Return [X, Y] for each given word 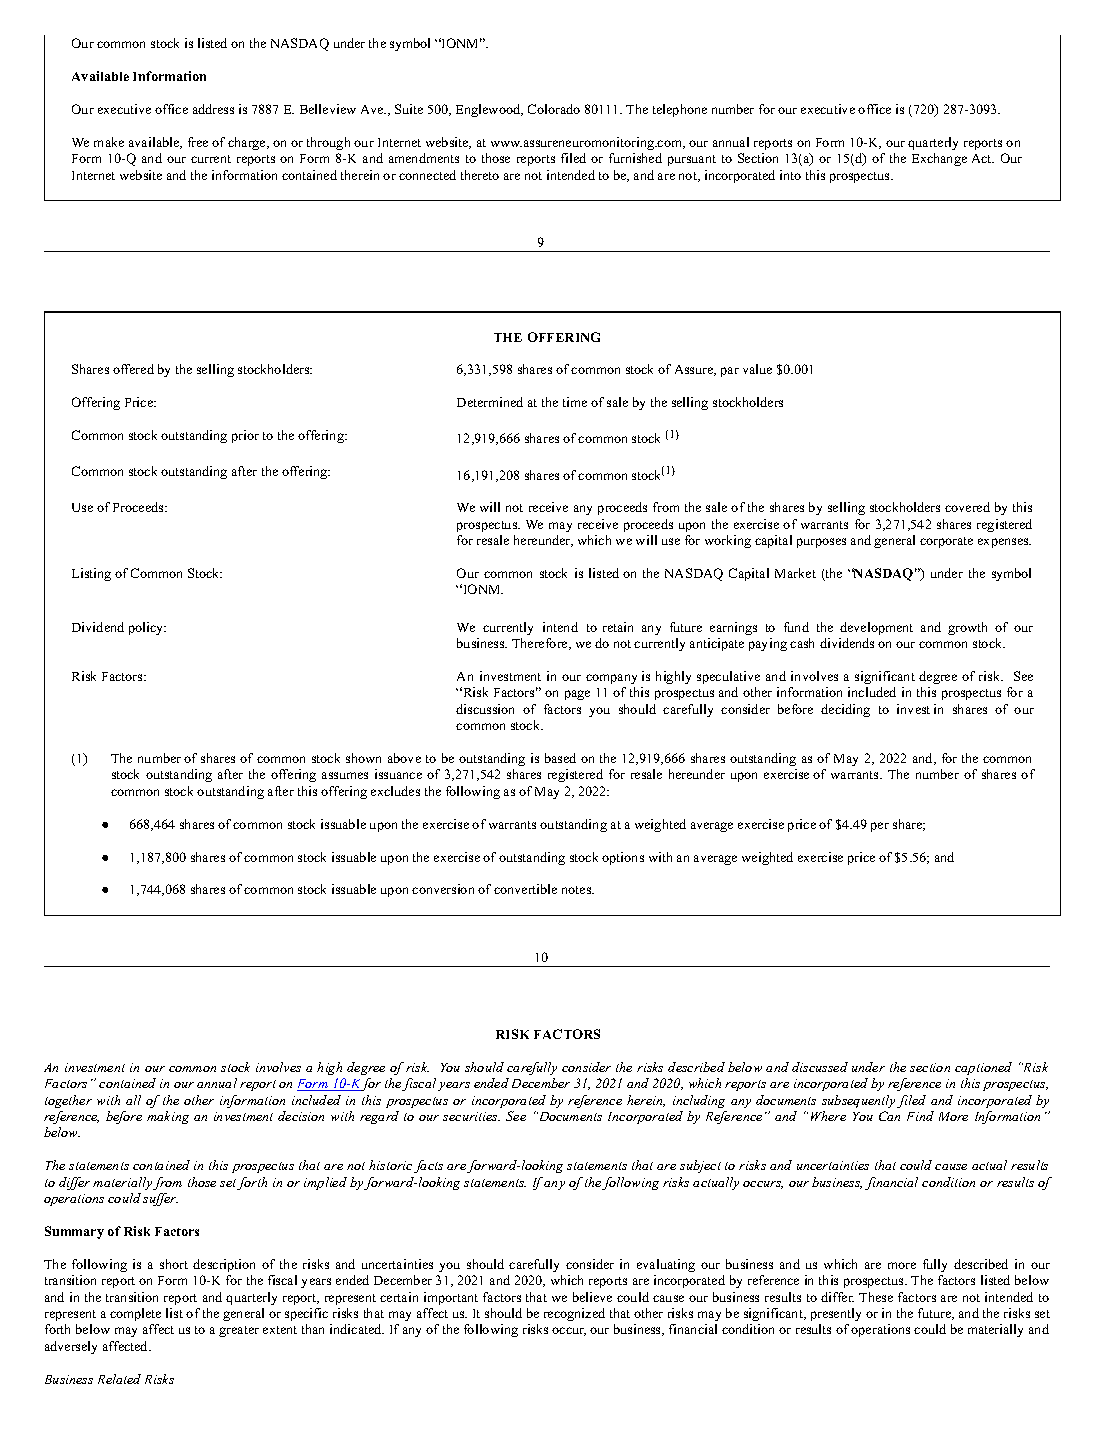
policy [147, 628]
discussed [820, 1067]
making [168, 1117]
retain [618, 627]
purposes [821, 543]
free [198, 142]
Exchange [939, 159]
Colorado [554, 109]
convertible [525, 889]
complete [135, 1314]
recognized [574, 1314]
